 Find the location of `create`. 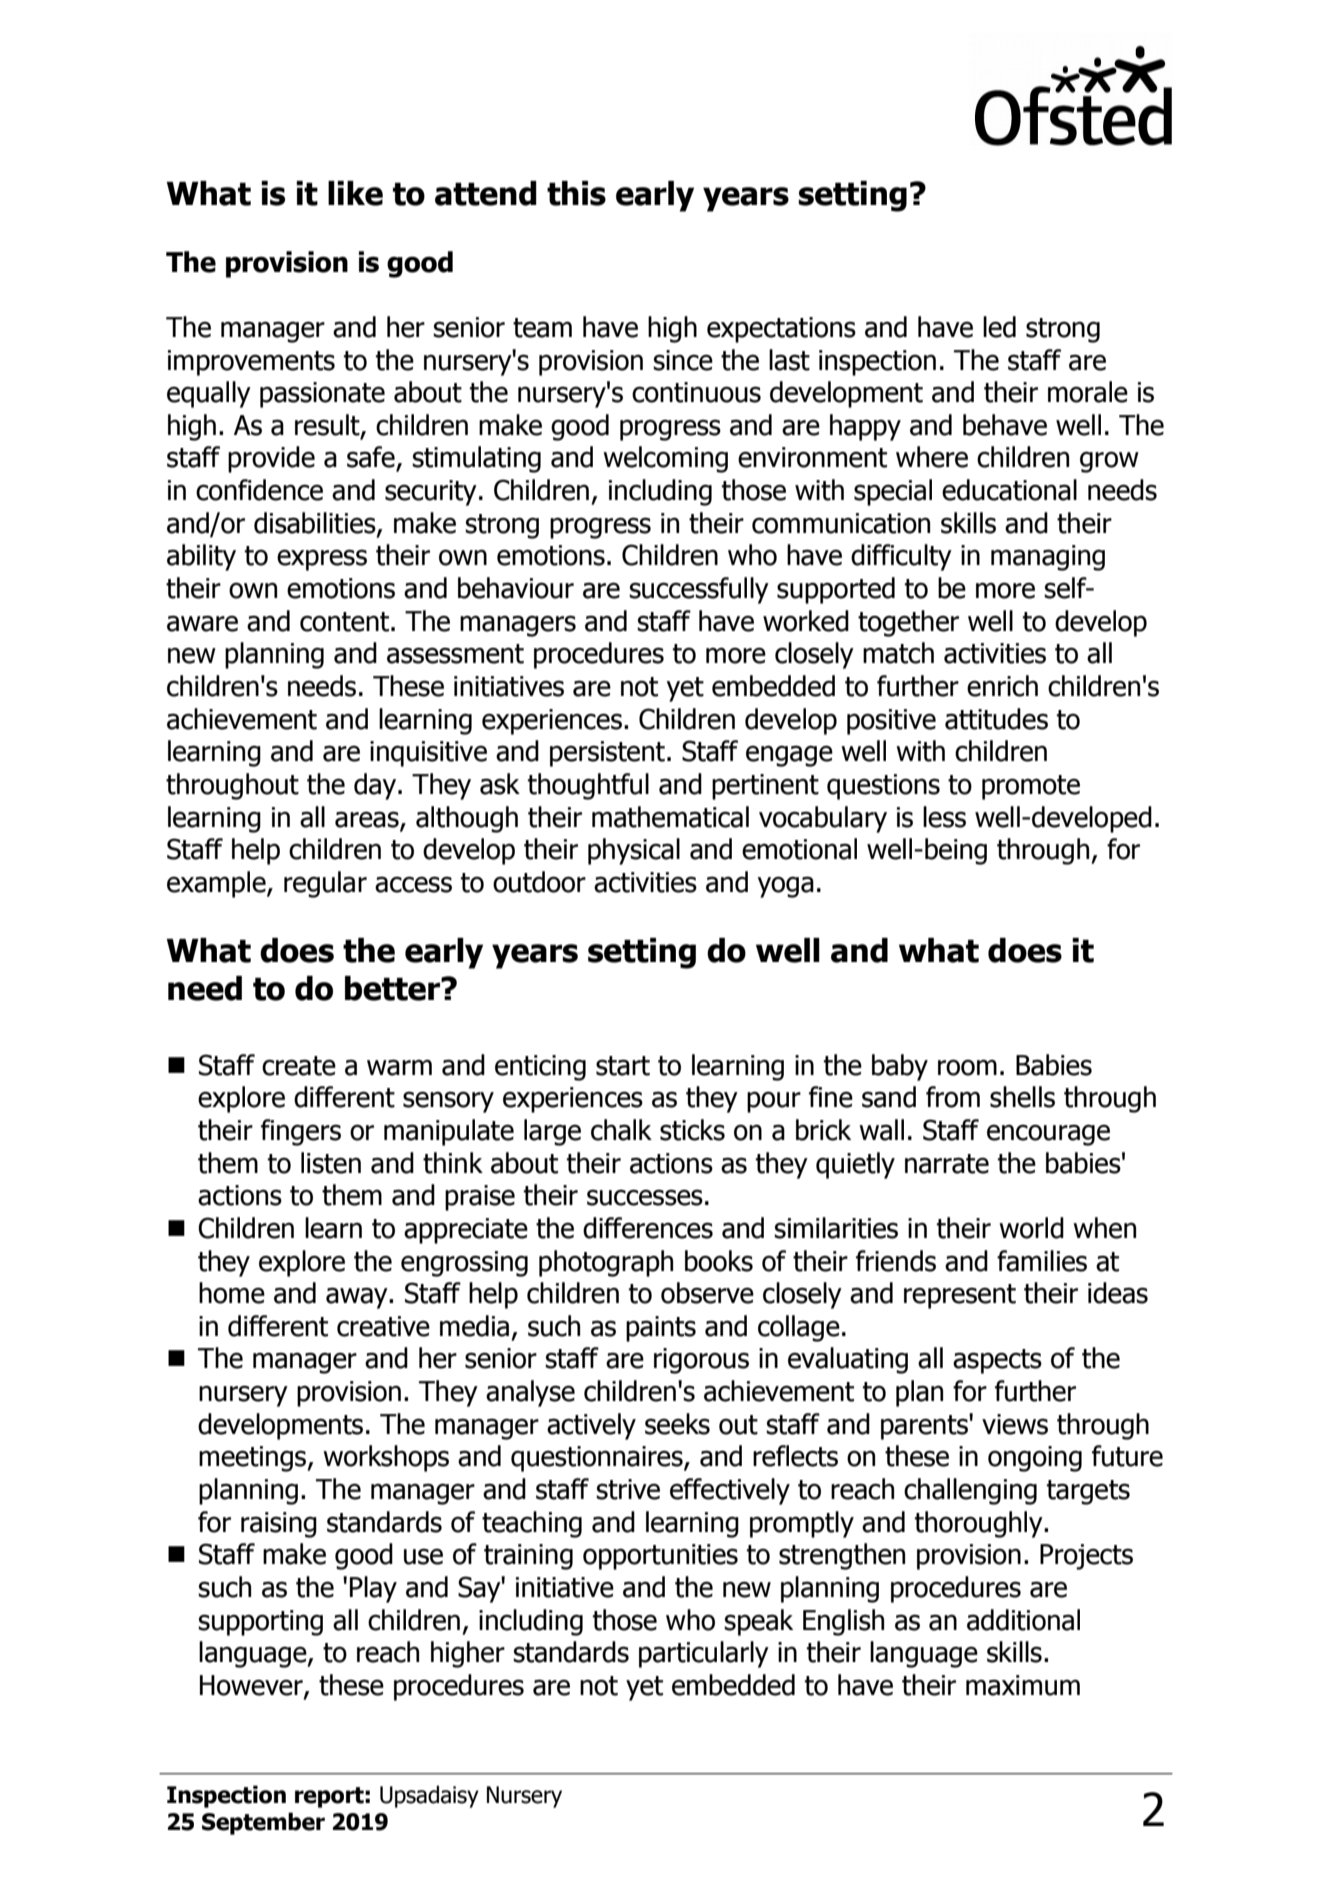

create is located at coordinates (299, 1066).
